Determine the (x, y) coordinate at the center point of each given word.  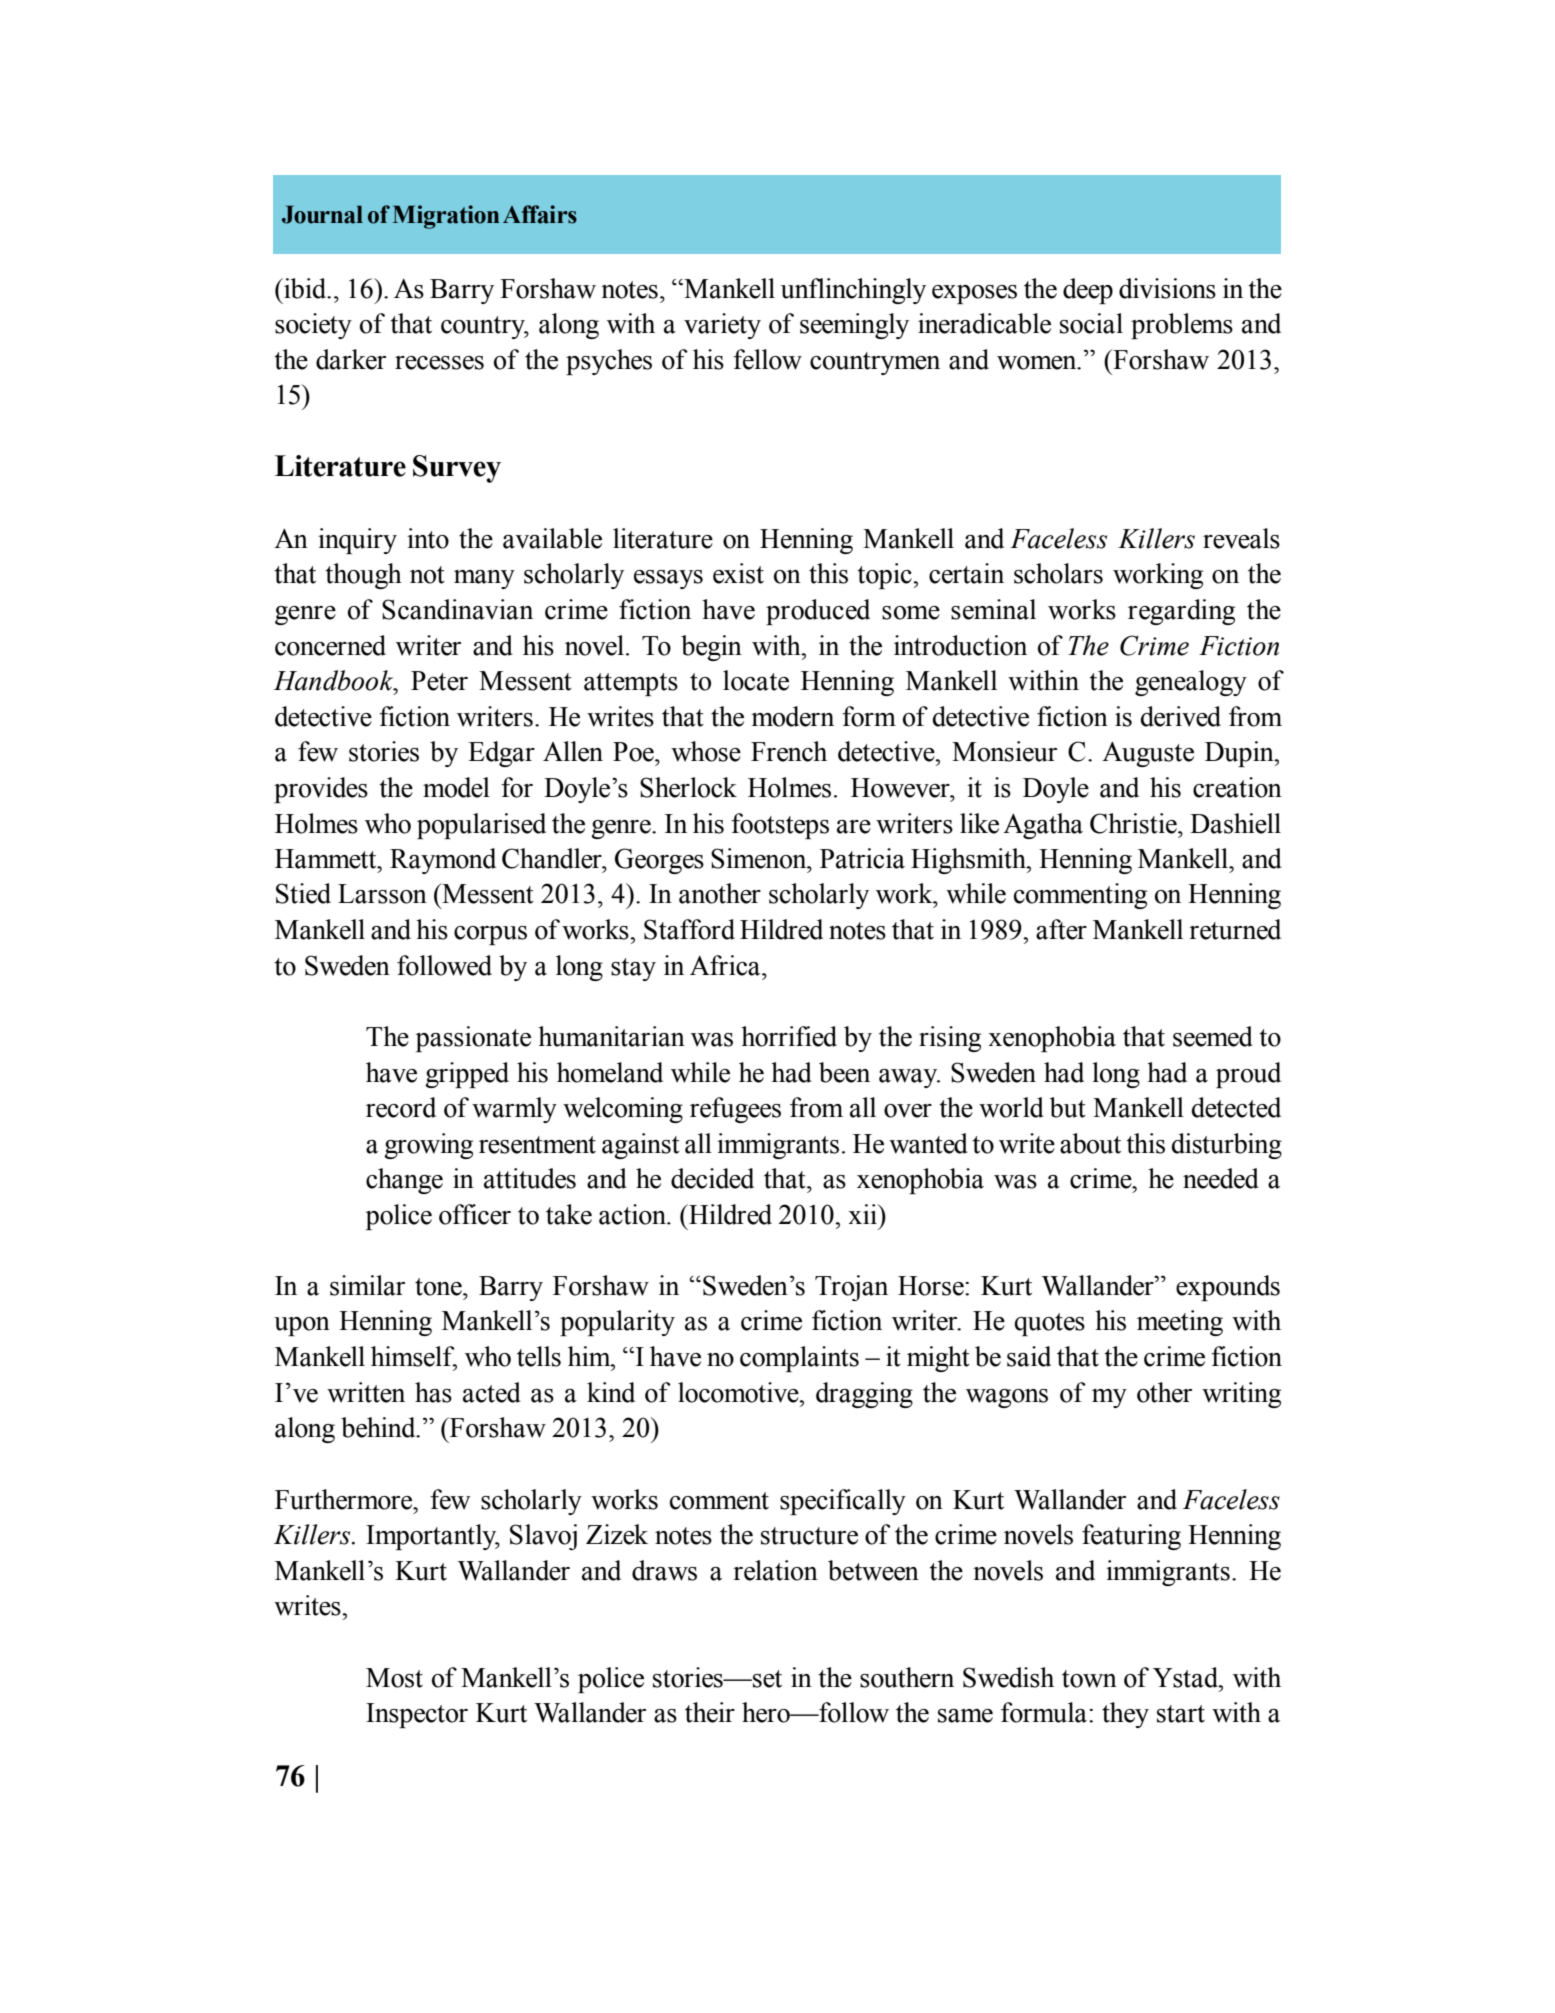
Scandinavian (457, 609)
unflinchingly (853, 291)
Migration (446, 217)
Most (394, 1678)
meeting (1180, 1323)
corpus (490, 935)
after (1061, 929)
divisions (1167, 288)
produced (818, 612)
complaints (799, 1359)
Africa (726, 965)
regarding (1181, 612)
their (710, 1712)
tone (439, 1287)
